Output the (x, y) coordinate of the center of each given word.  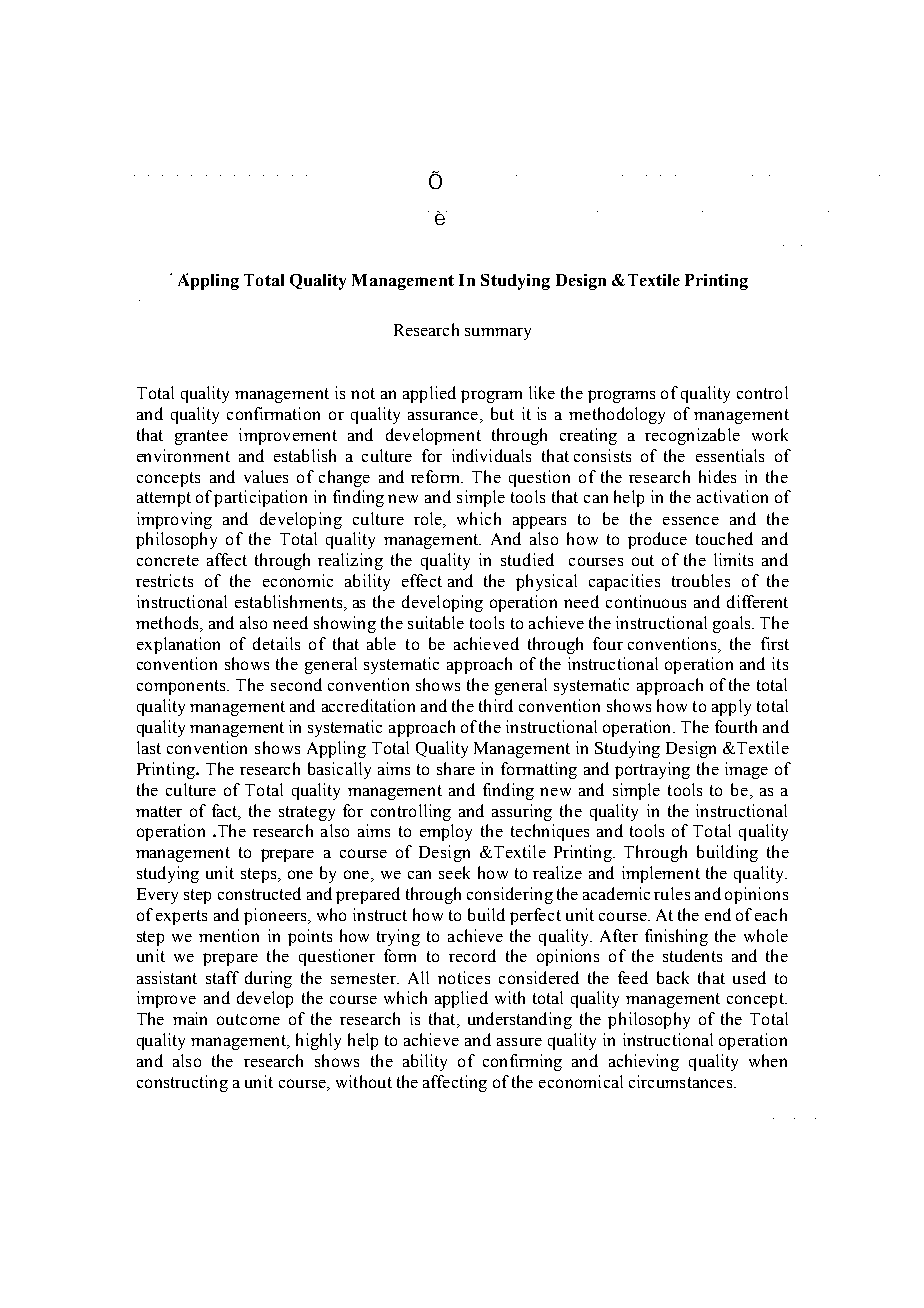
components (182, 687)
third (496, 705)
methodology (617, 415)
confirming (522, 1062)
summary (498, 334)
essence (691, 520)
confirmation (273, 413)
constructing (182, 1083)
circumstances (682, 1081)
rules (672, 893)
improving (174, 520)
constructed (259, 893)
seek (454, 872)
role (429, 518)
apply (731, 707)
